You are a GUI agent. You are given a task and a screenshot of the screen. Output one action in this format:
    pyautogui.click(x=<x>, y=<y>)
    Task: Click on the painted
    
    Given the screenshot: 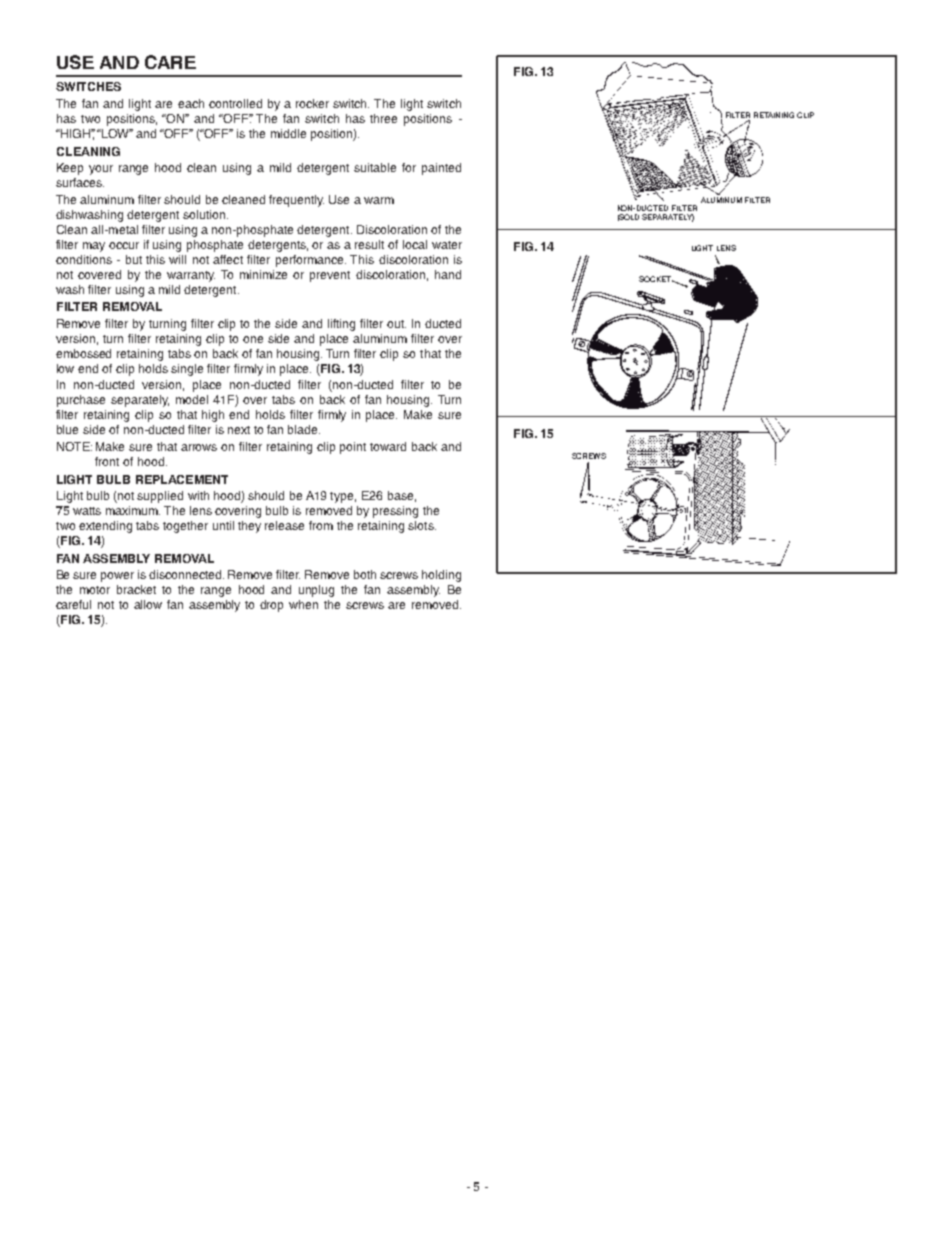 What is the action you would take?
    pyautogui.click(x=441, y=169)
